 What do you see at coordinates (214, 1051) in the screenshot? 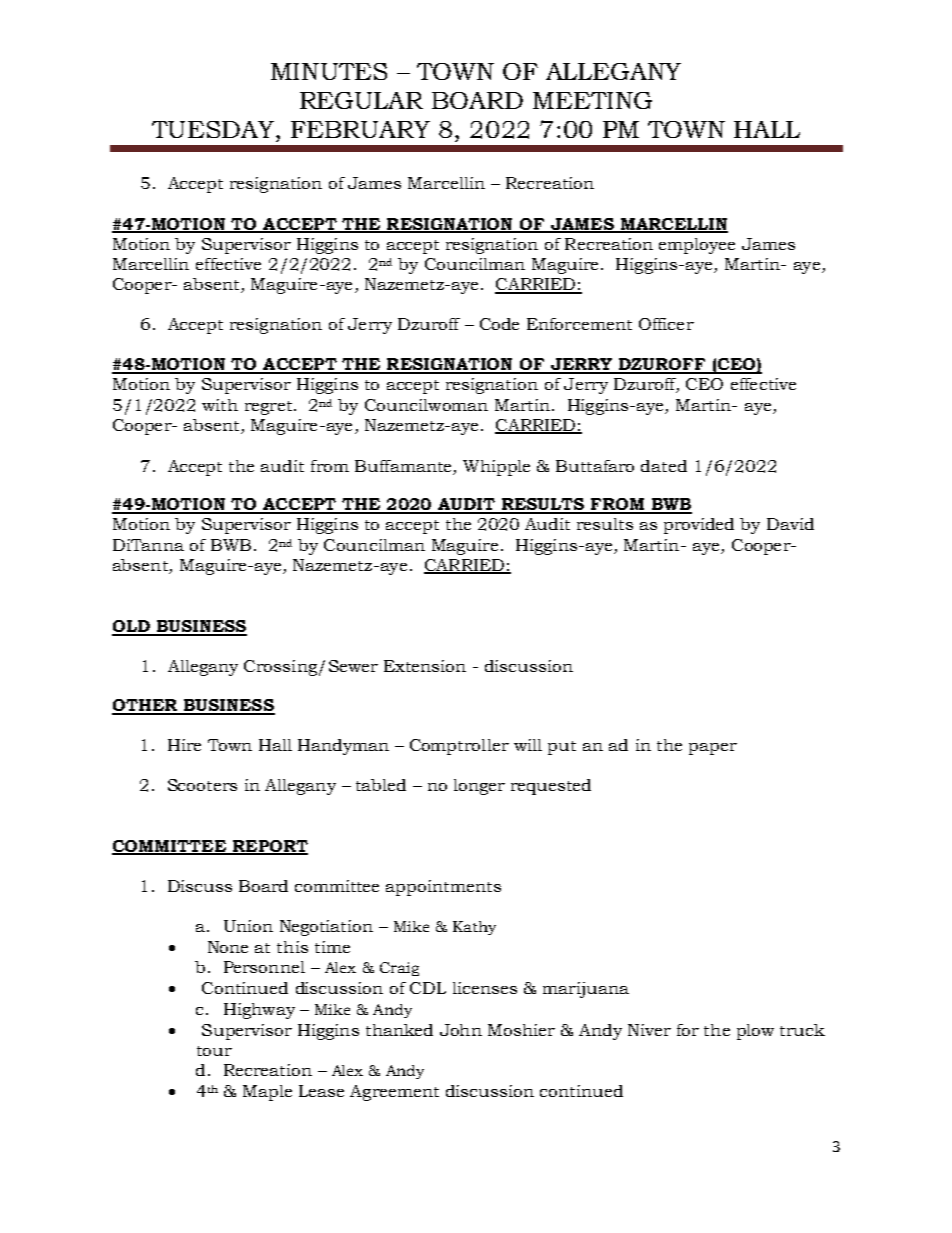
I see `tour` at bounding box center [214, 1051].
